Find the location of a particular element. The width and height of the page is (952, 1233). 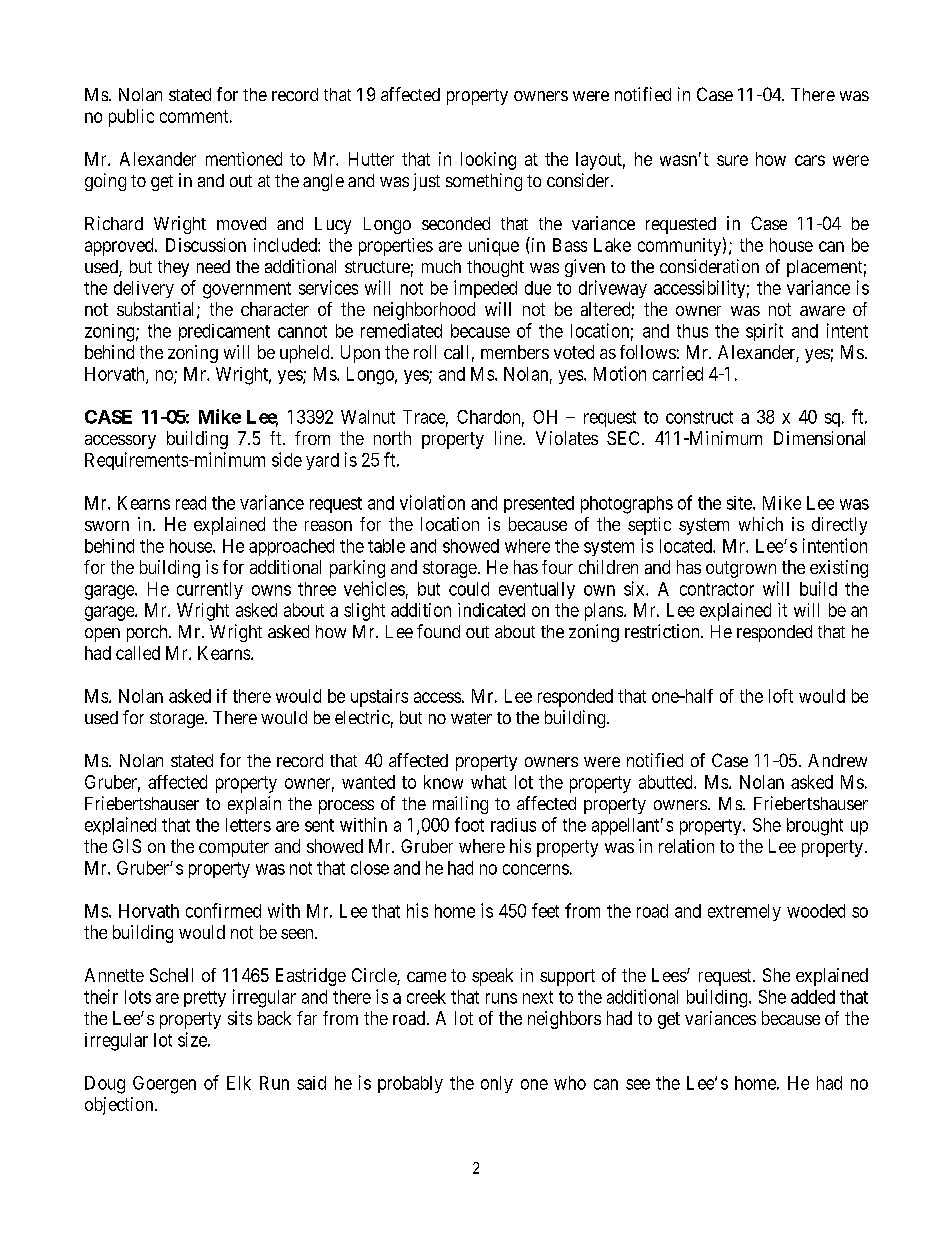

only is located at coordinates (497, 1084).
